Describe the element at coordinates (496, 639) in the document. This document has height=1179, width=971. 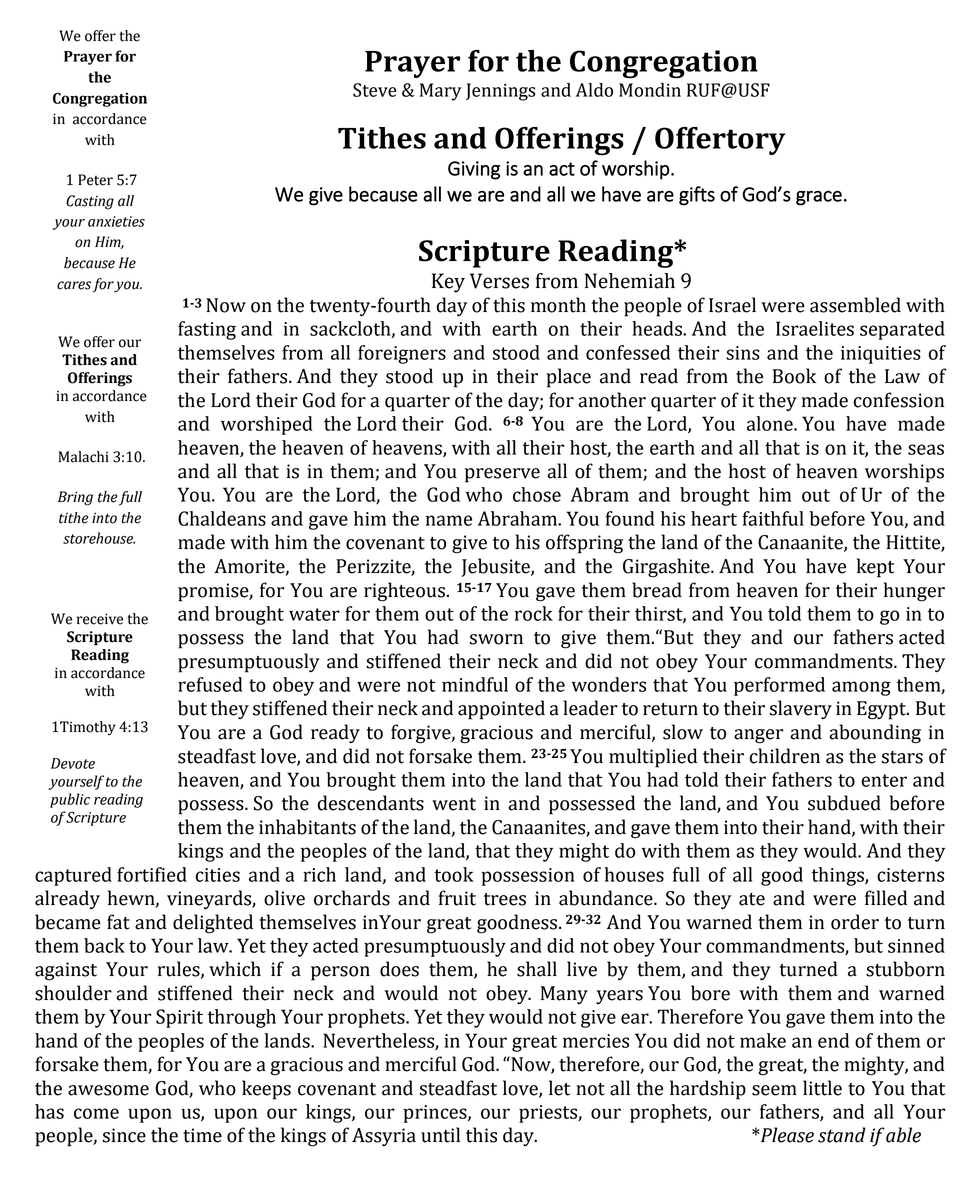
I see `sworn` at that location.
